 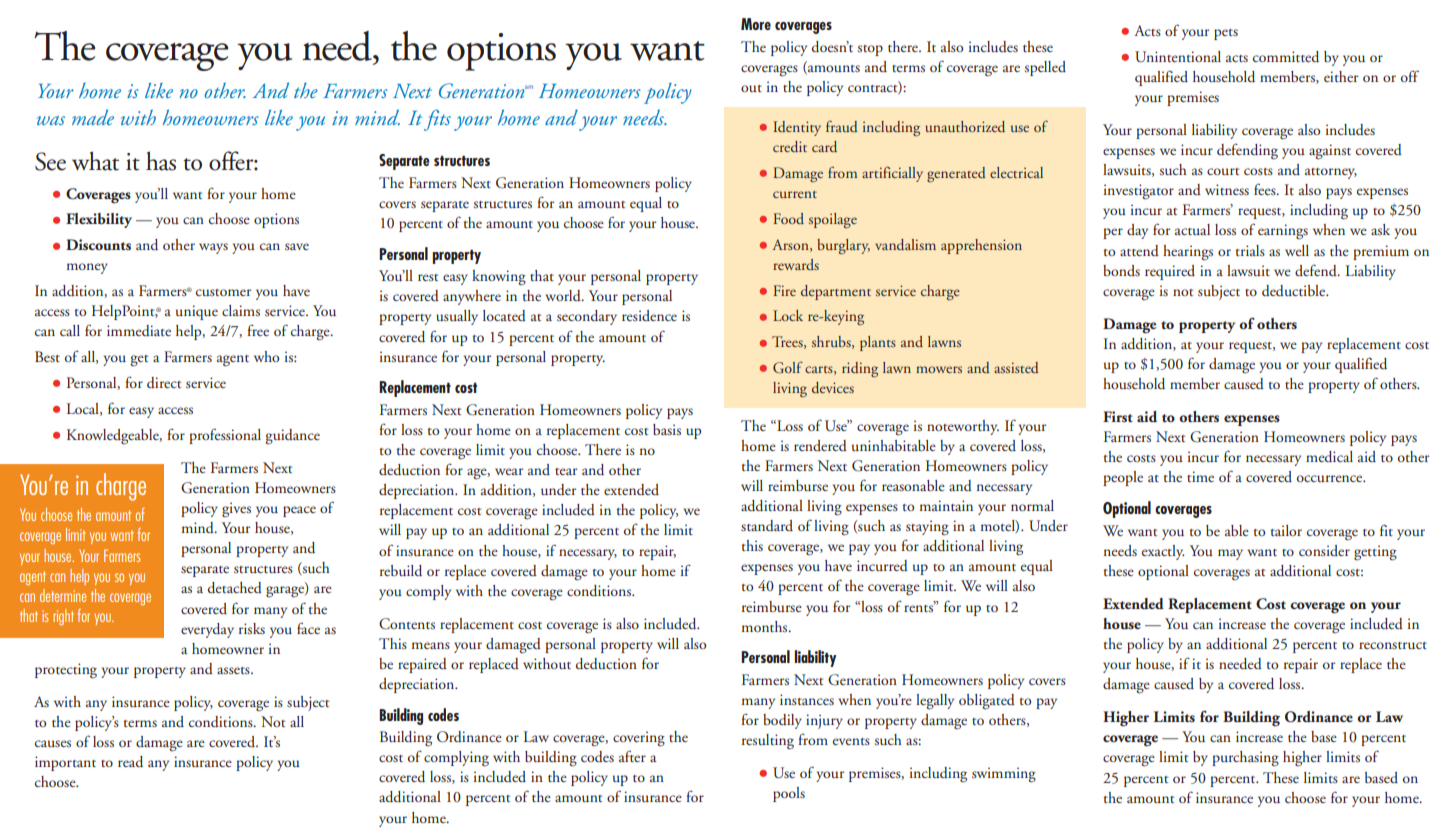 I want to click on Flexibility, so click(x=99, y=220).
